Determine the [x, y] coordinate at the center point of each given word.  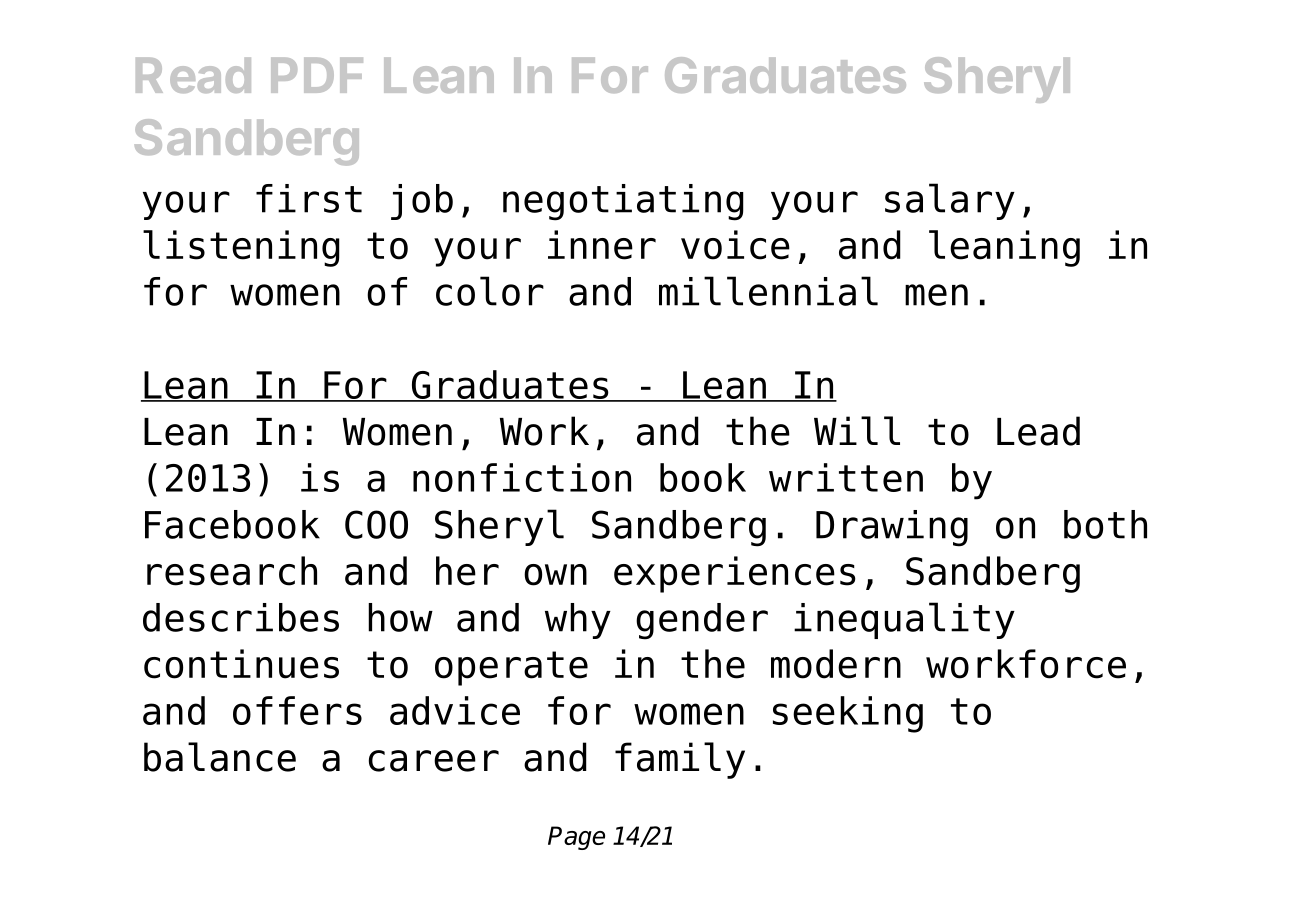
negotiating [623, 202]
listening [241, 248]
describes [241, 617]
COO [376, 524]
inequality [904, 620]
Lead [1038, 431]
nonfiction [522, 477]
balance [220, 757]
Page [576, 838]
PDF [317, 75]
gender [702, 621]
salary [950, 201]
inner [602, 245]
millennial [768, 291]
